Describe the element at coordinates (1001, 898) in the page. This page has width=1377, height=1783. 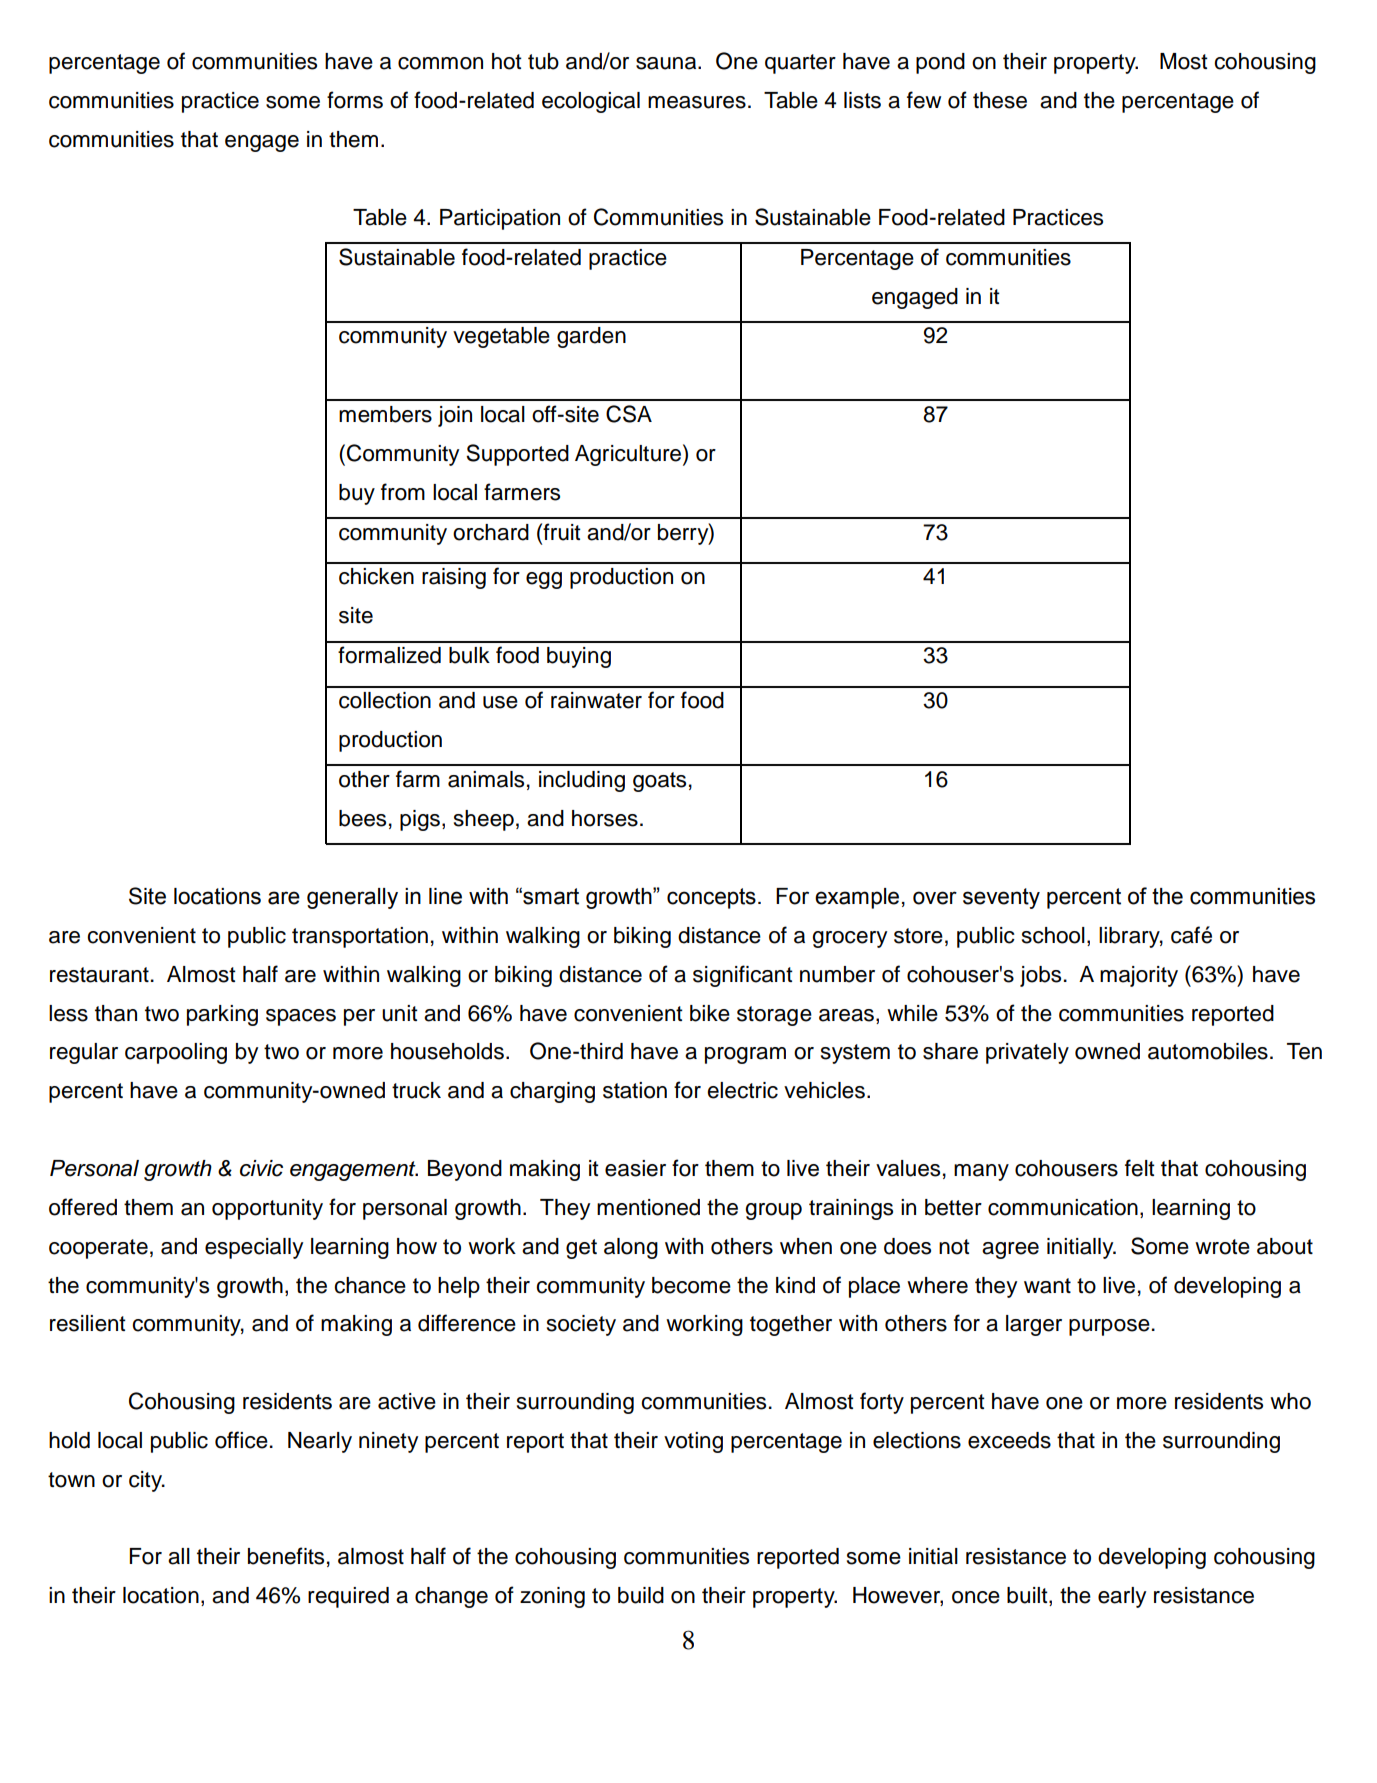
I see `seventy` at that location.
